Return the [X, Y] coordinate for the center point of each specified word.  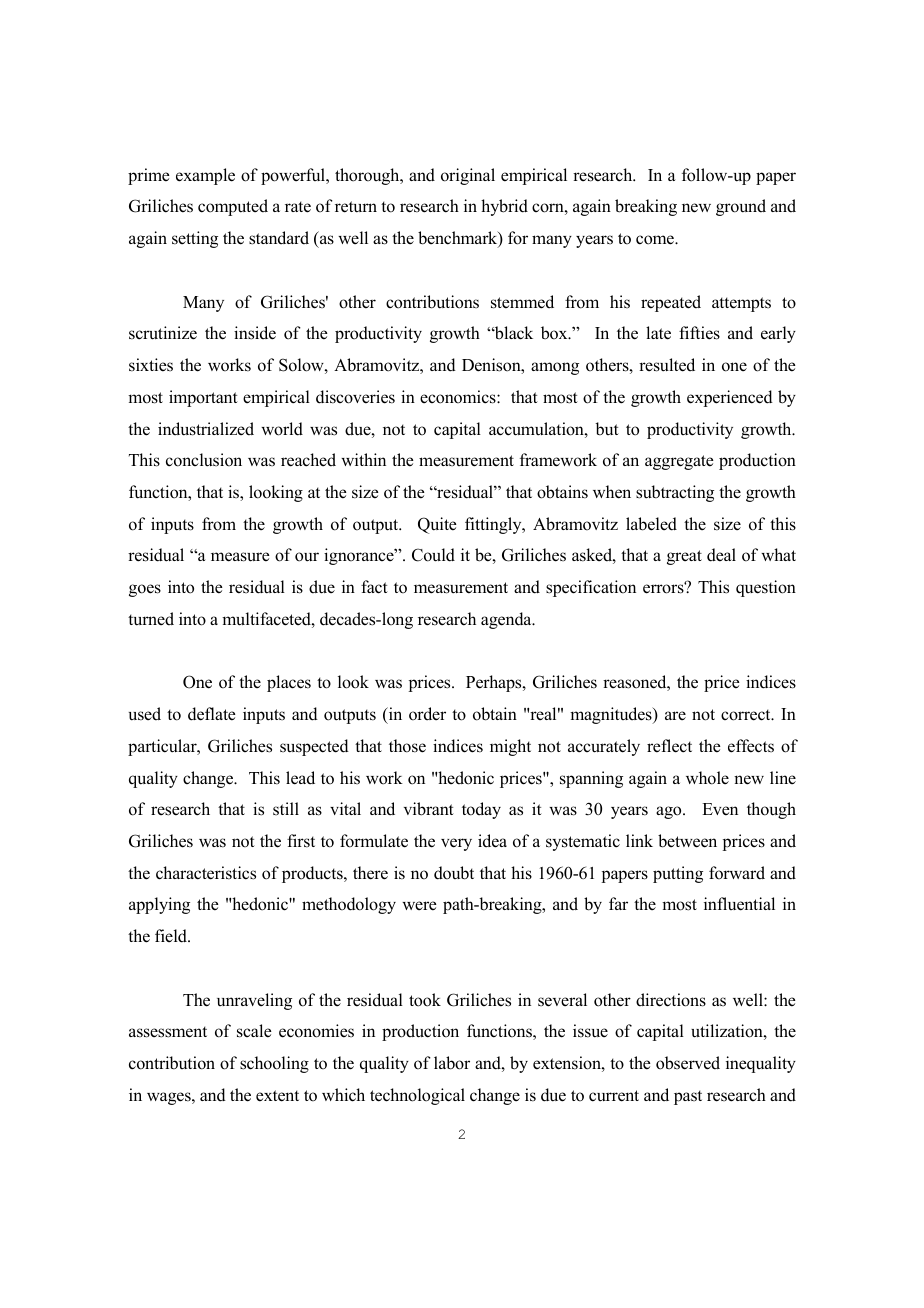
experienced [730, 398]
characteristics [206, 873]
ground [741, 207]
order [427, 714]
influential [739, 904]
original [468, 176]
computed [233, 207]
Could [433, 555]
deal [721, 555]
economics [459, 397]
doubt [454, 873]
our [307, 557]
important [203, 398]
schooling [274, 1064]
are [675, 715]
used [145, 714]
